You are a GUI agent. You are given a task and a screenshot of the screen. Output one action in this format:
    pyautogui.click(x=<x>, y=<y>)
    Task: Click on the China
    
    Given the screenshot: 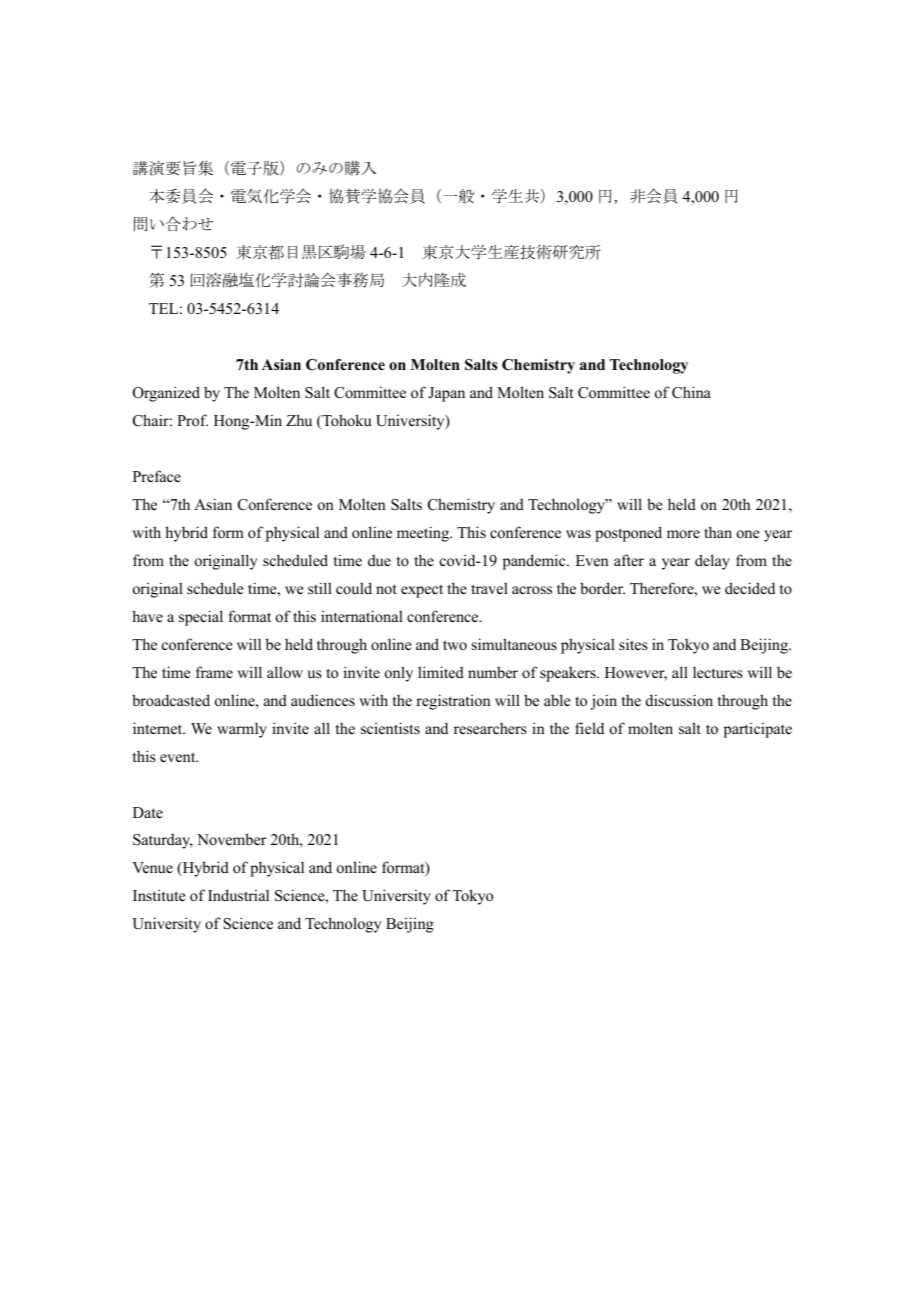 What is the action you would take?
    pyautogui.click(x=691, y=392)
